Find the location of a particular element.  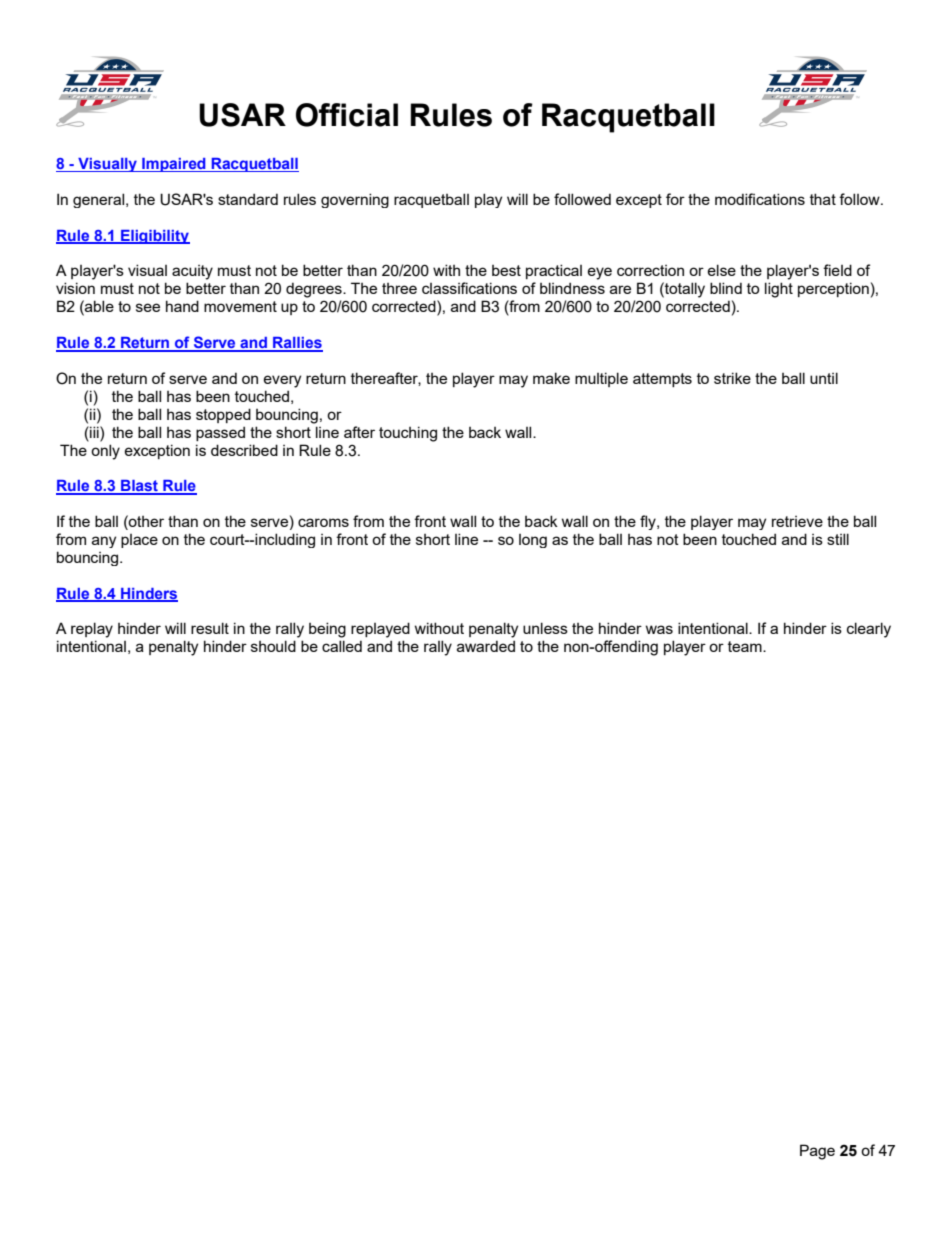

team is located at coordinates (746, 646).
